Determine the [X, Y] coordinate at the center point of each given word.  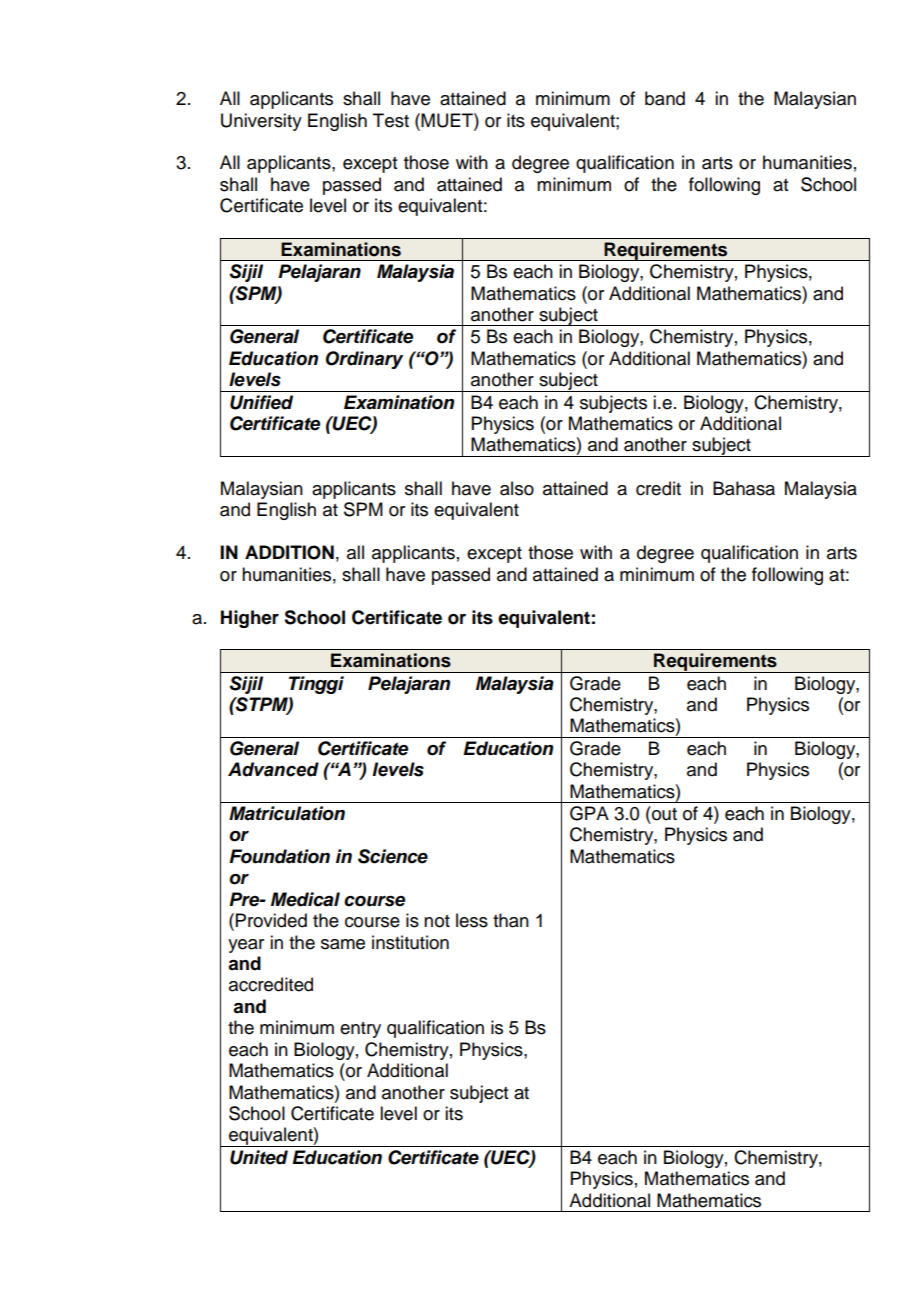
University [261, 122]
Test [391, 120]
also [517, 488]
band [665, 98]
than [511, 920]
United [259, 1157]
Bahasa [744, 488]
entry [360, 1030]
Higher [250, 619]
